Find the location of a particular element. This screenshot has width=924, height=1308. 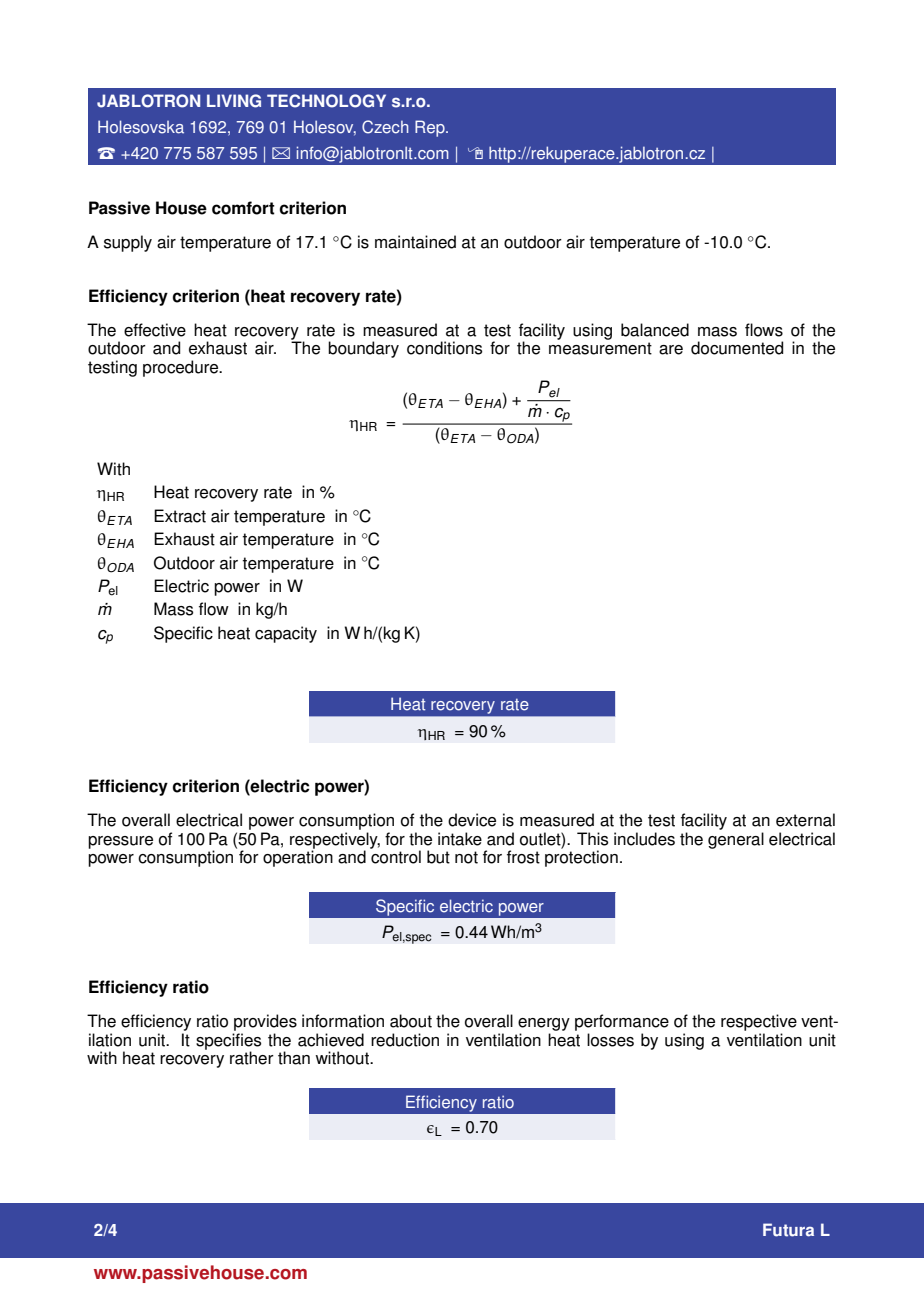

documented is located at coordinates (737, 348).
